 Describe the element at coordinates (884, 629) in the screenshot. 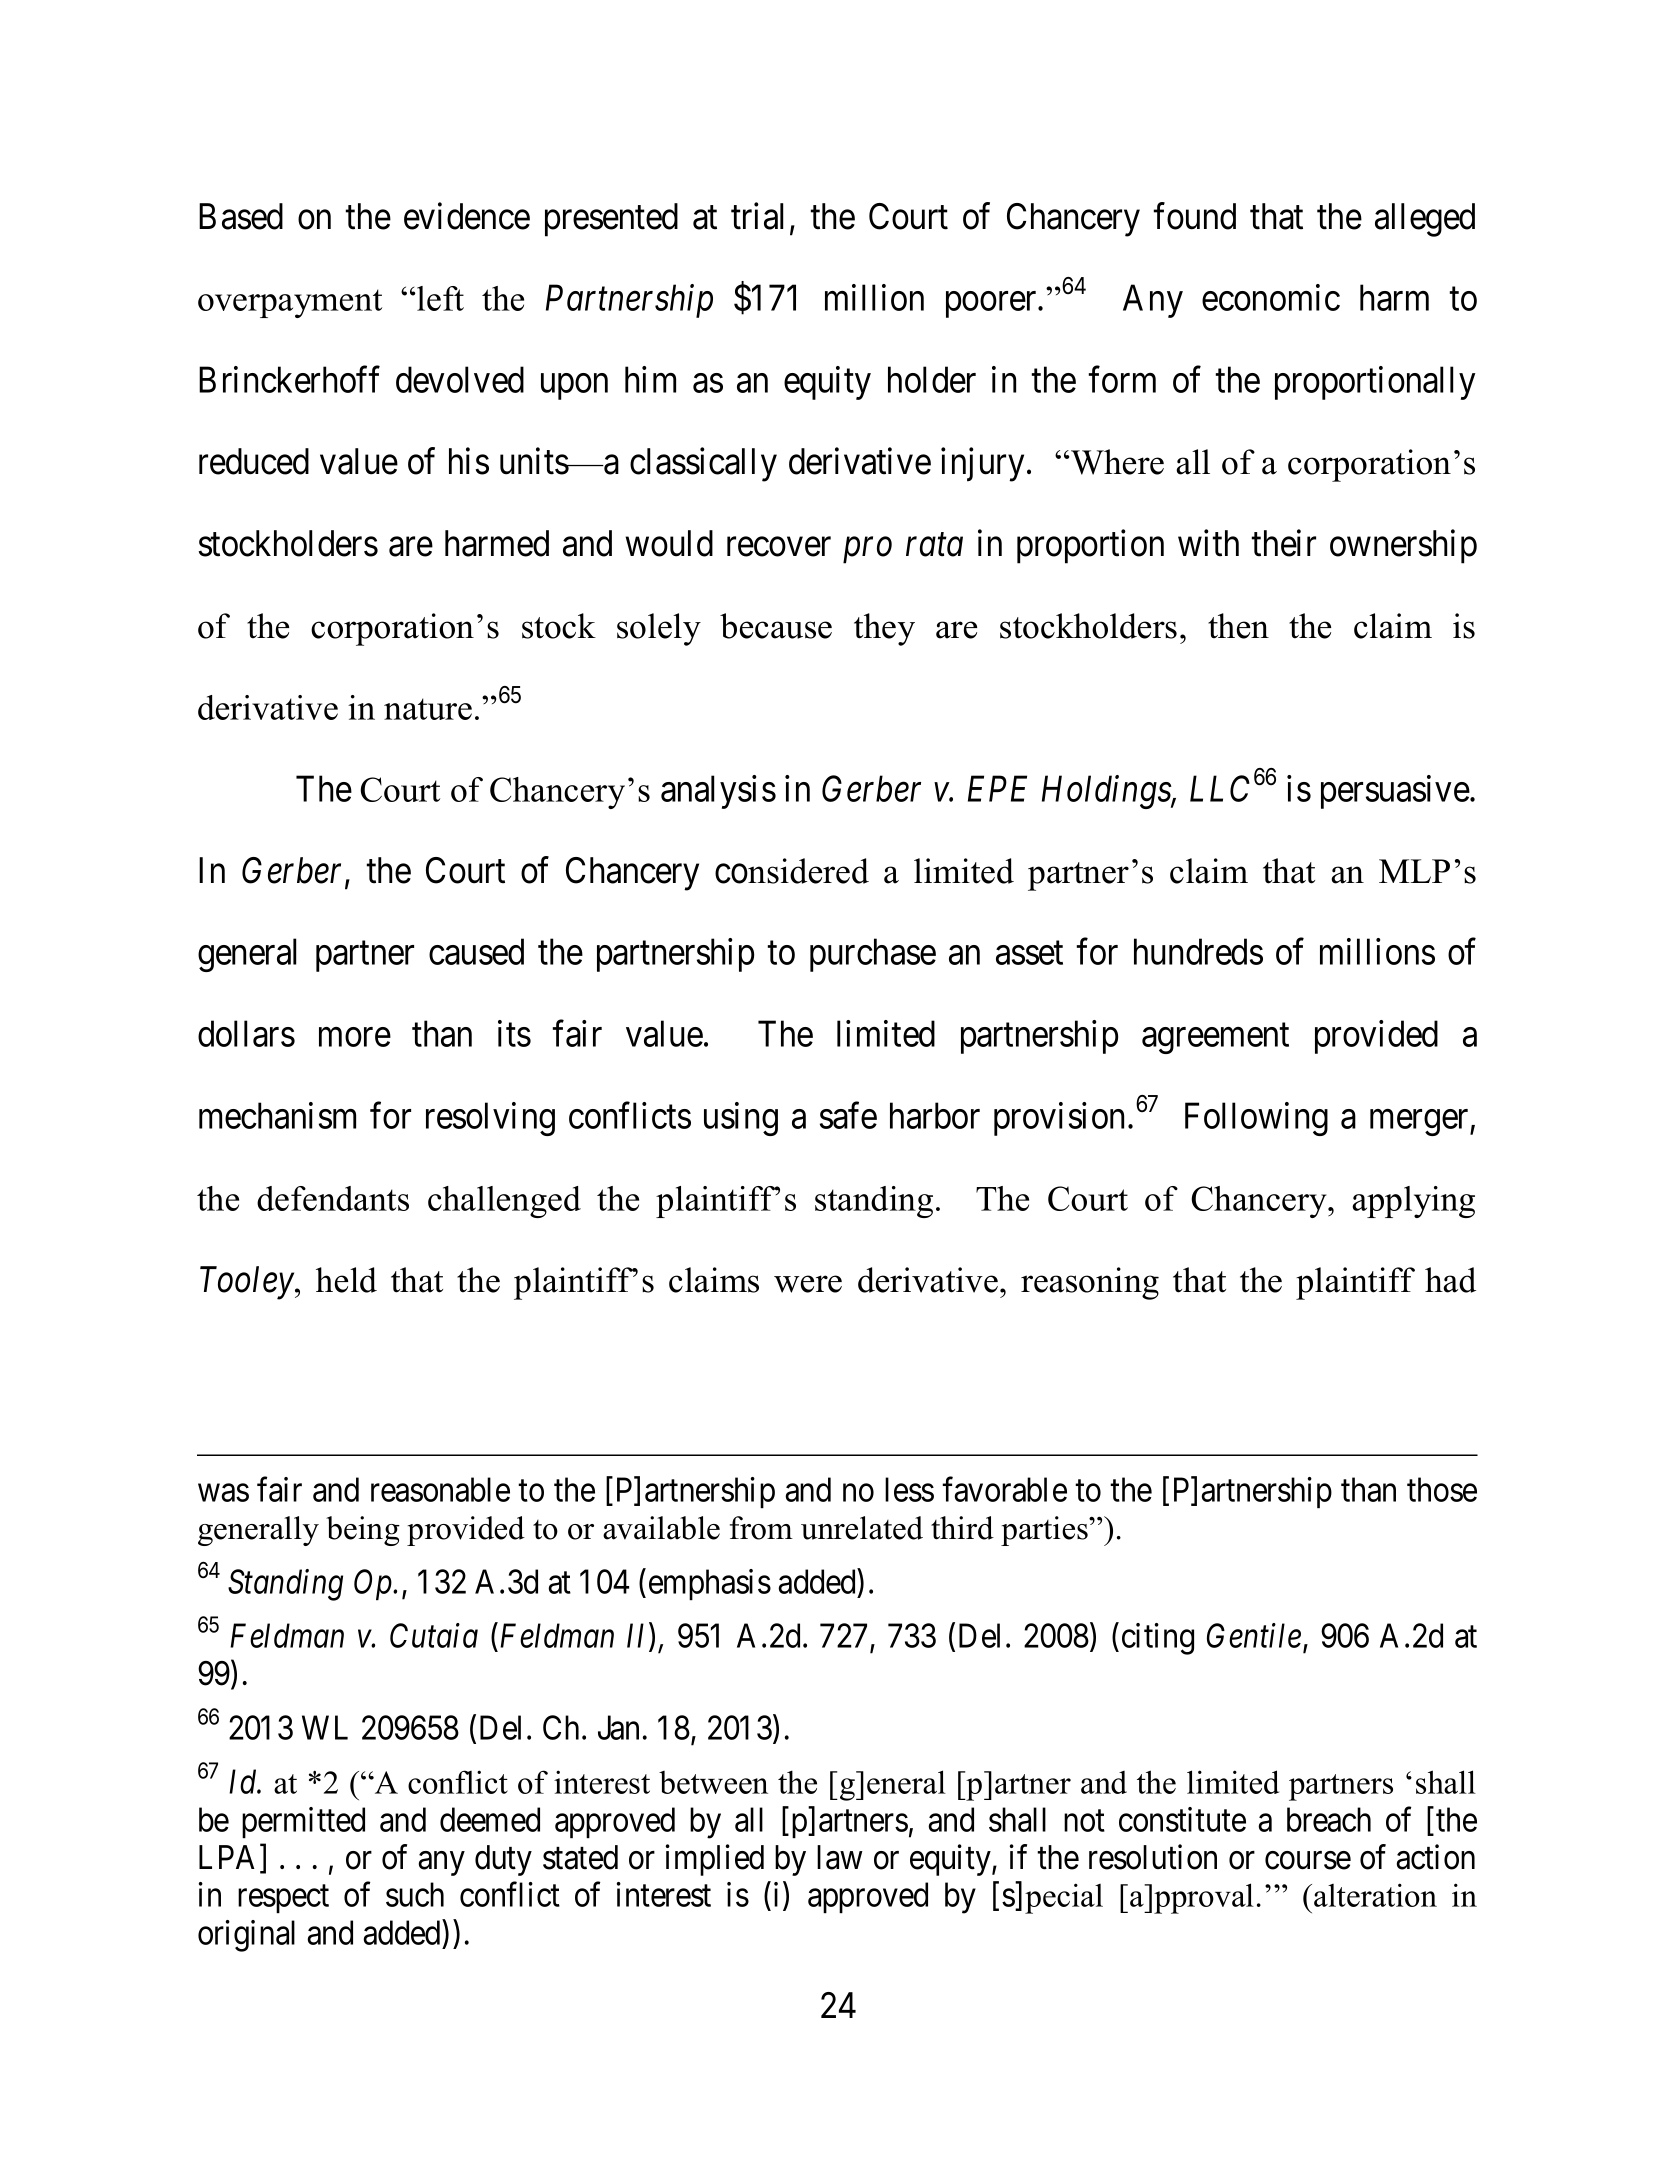

I see `they` at that location.
